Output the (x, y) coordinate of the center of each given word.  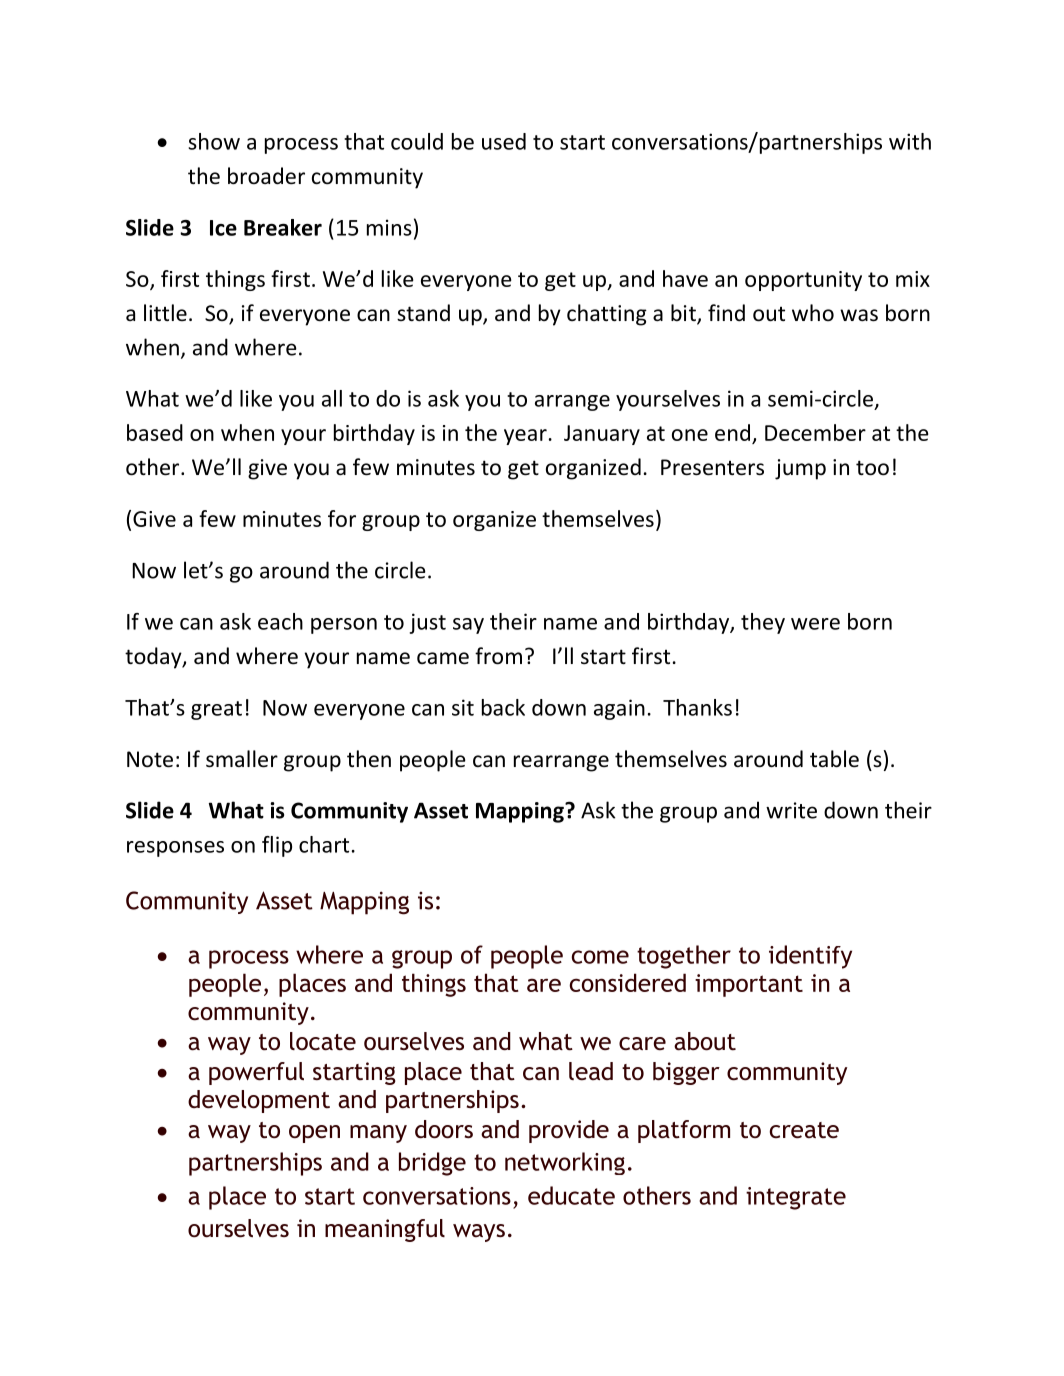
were (815, 624)
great (216, 710)
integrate (796, 1198)
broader (266, 176)
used (504, 141)
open (314, 1134)
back (503, 707)
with (910, 141)
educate (571, 1195)
